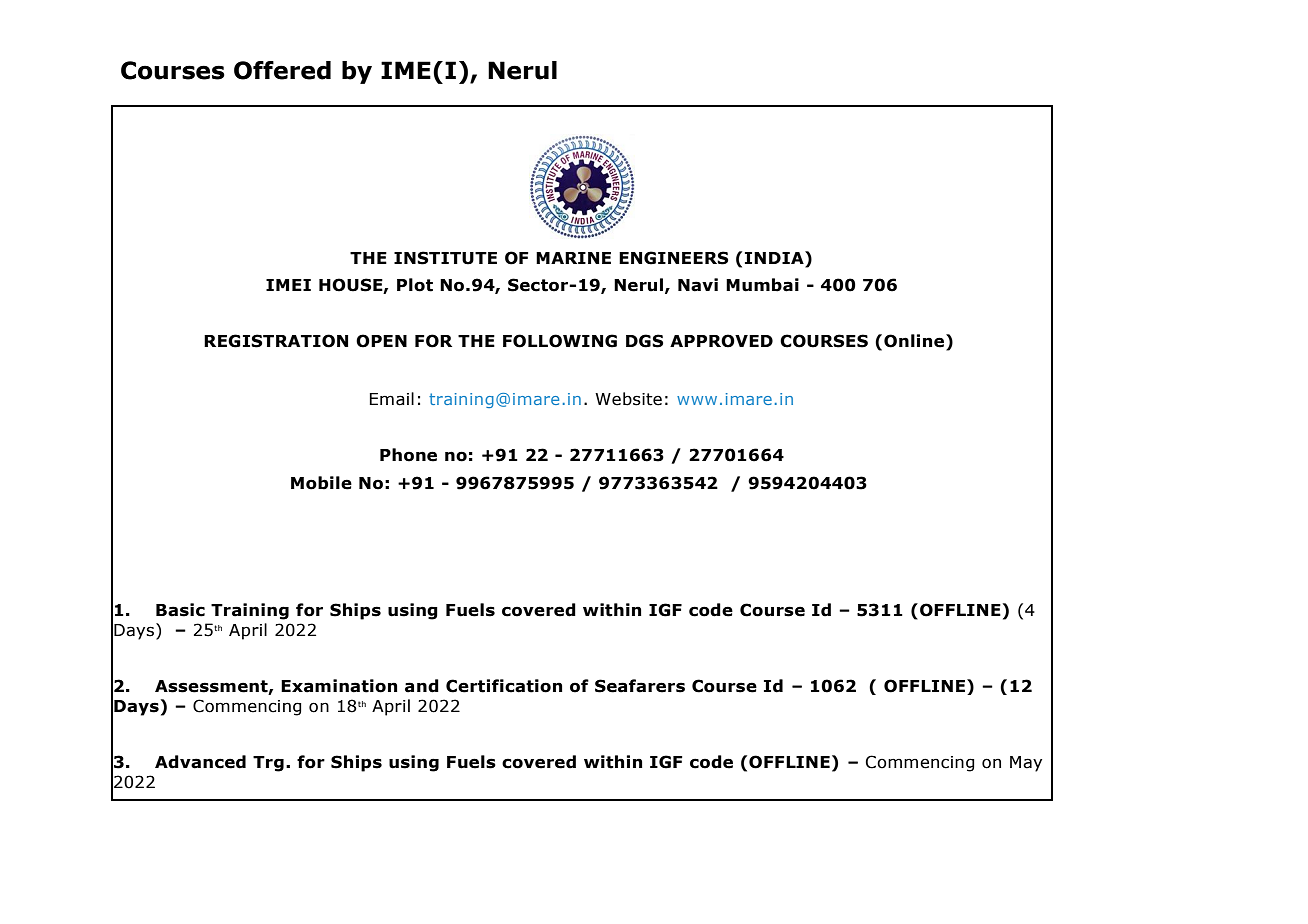 This screenshot has height=924, width=1308. I want to click on DGS, so click(644, 341).
